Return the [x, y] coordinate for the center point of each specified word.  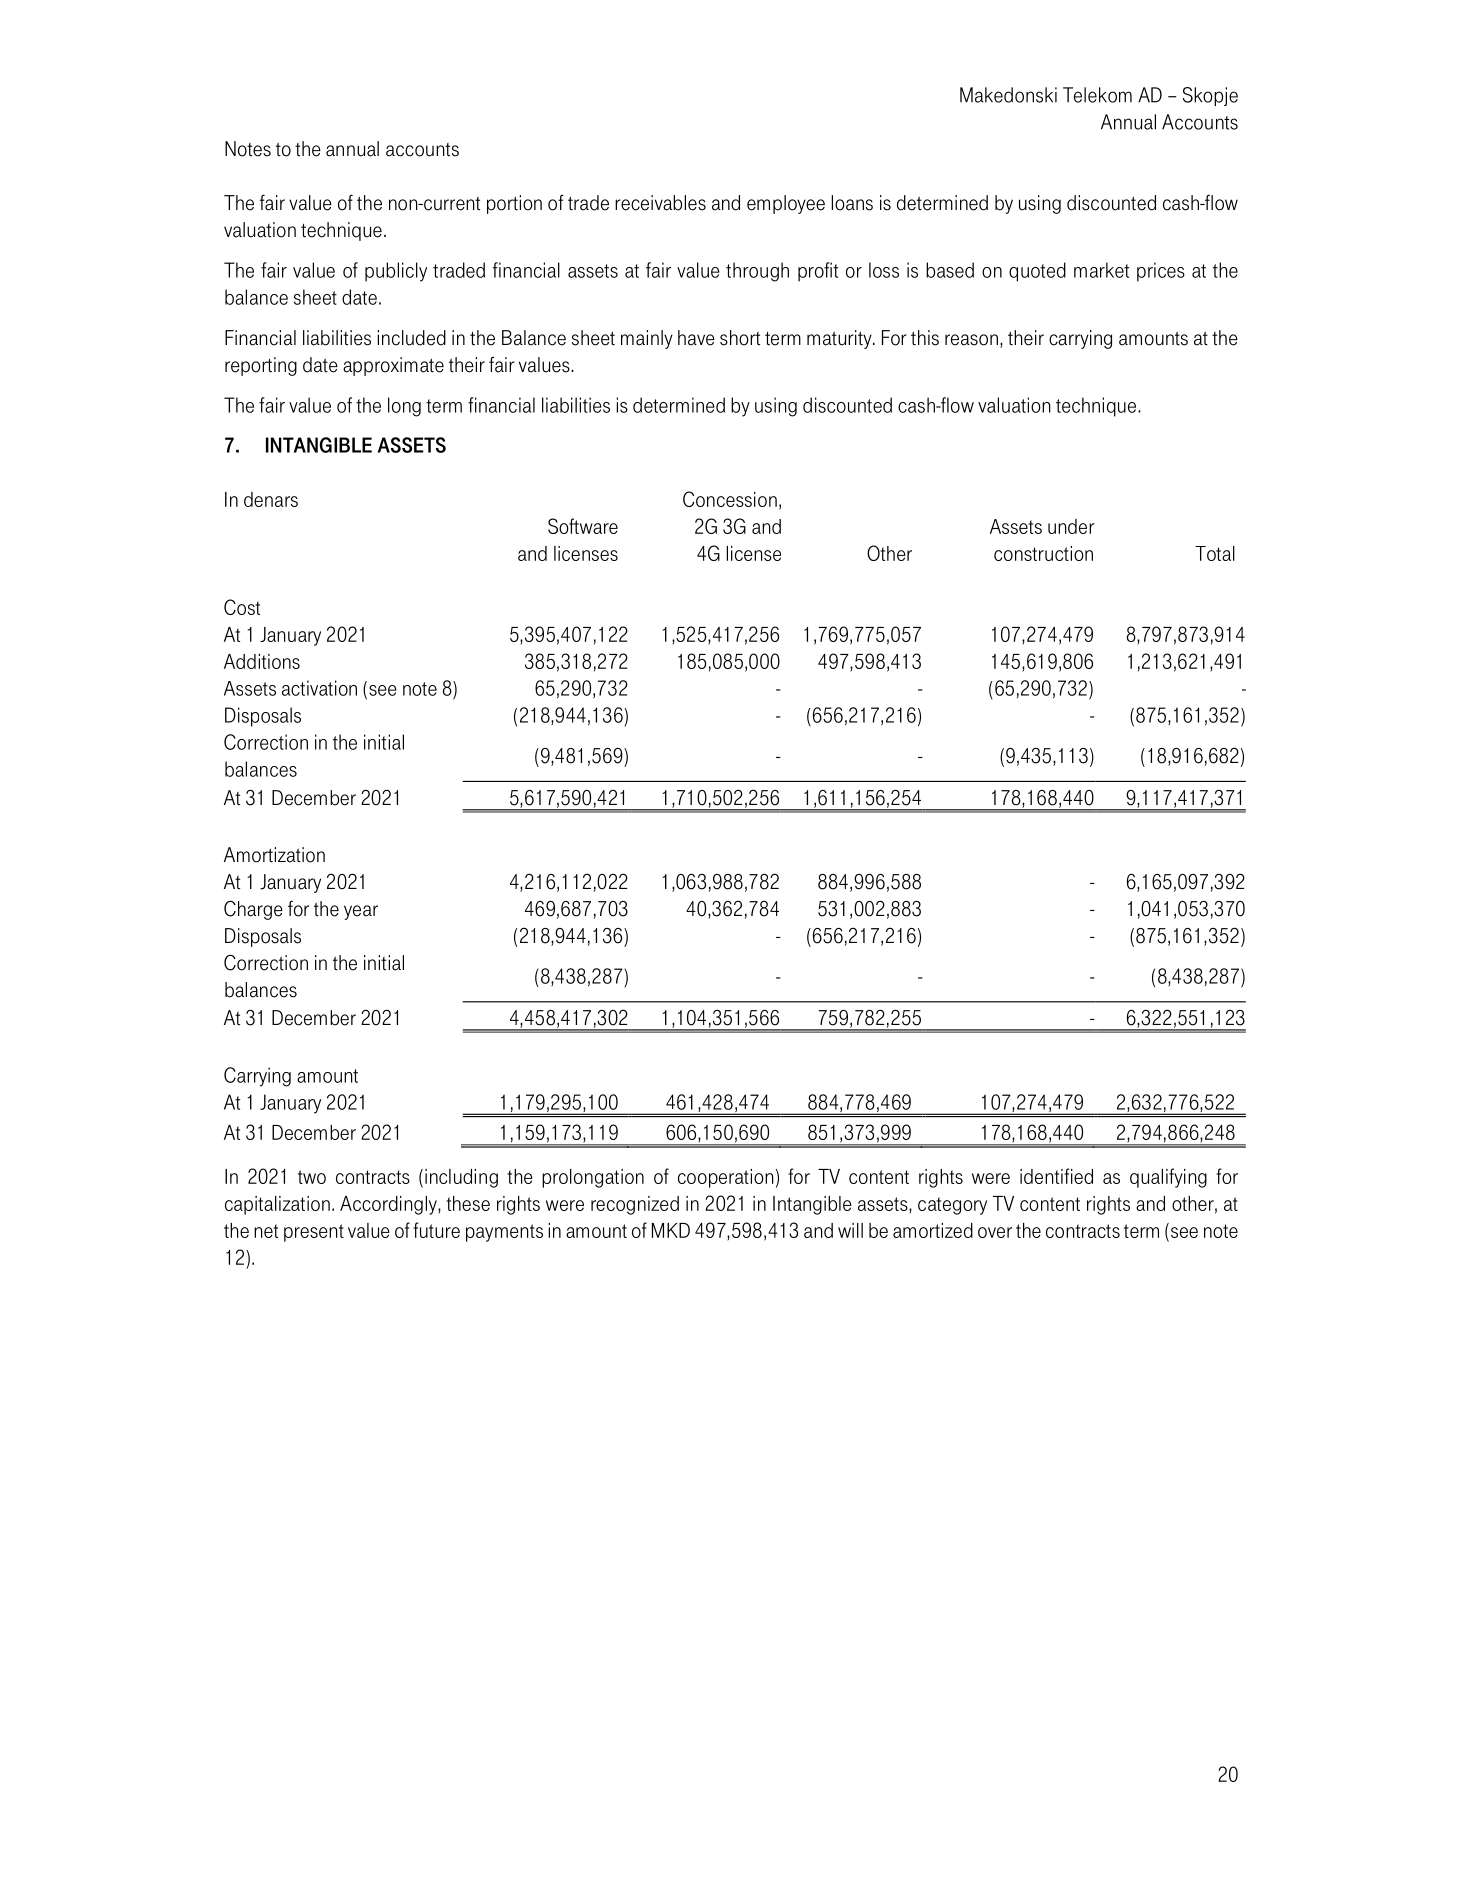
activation [319, 688]
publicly [396, 272]
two [312, 1177]
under [1071, 526]
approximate [393, 366]
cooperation [726, 1178]
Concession [730, 499]
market [1101, 270]
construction [1043, 553]
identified [1056, 1176]
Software [583, 526]
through [757, 272]
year [361, 912]
